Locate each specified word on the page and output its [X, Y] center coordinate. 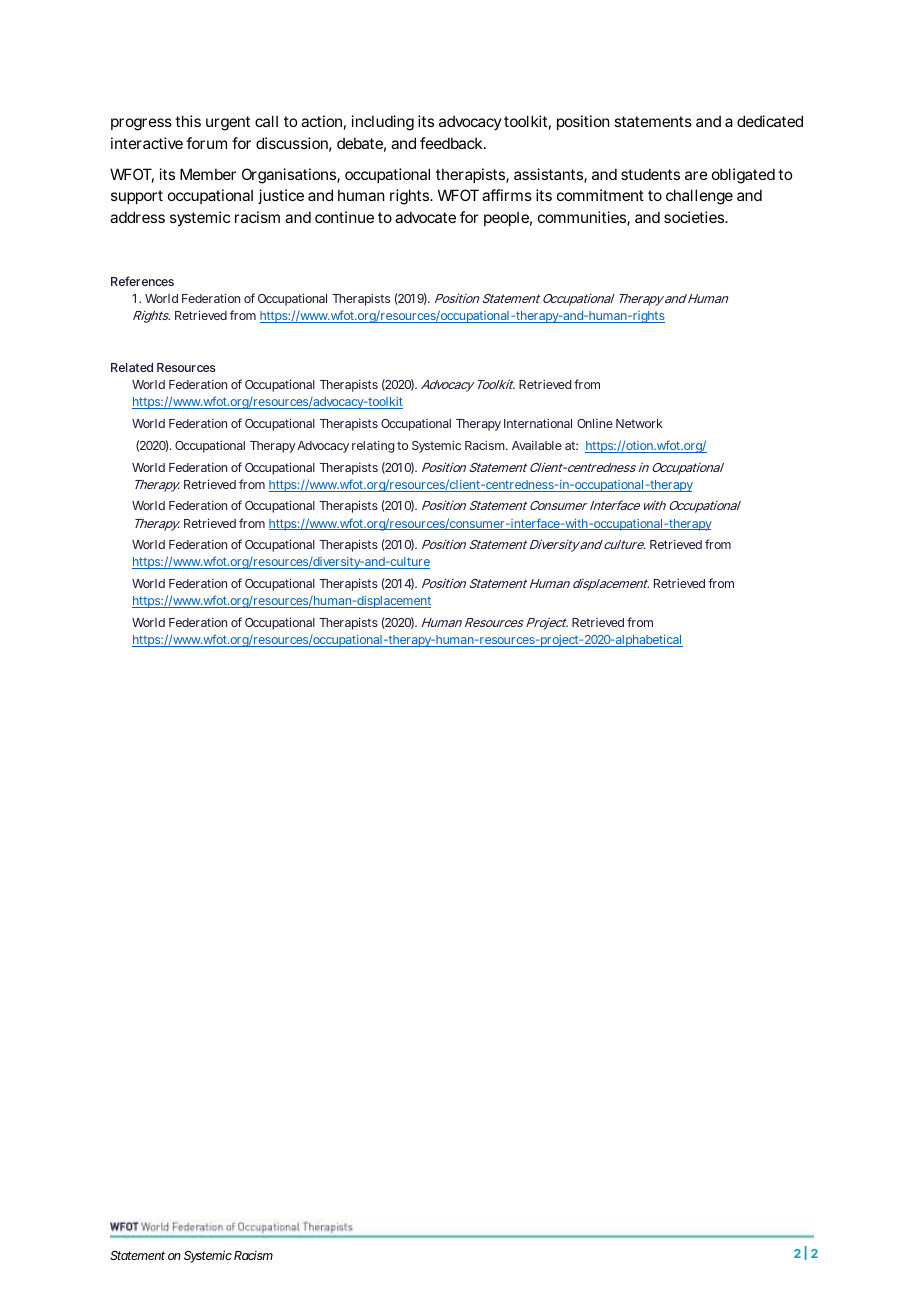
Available [537, 445]
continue [344, 217]
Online [595, 423]
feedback [452, 143]
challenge [699, 197]
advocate [425, 217]
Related [132, 367]
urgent [228, 123]
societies [695, 217]
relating [373, 446]
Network [639, 423]
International [538, 423]
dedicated [770, 121]
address [137, 217]
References [142, 281]
